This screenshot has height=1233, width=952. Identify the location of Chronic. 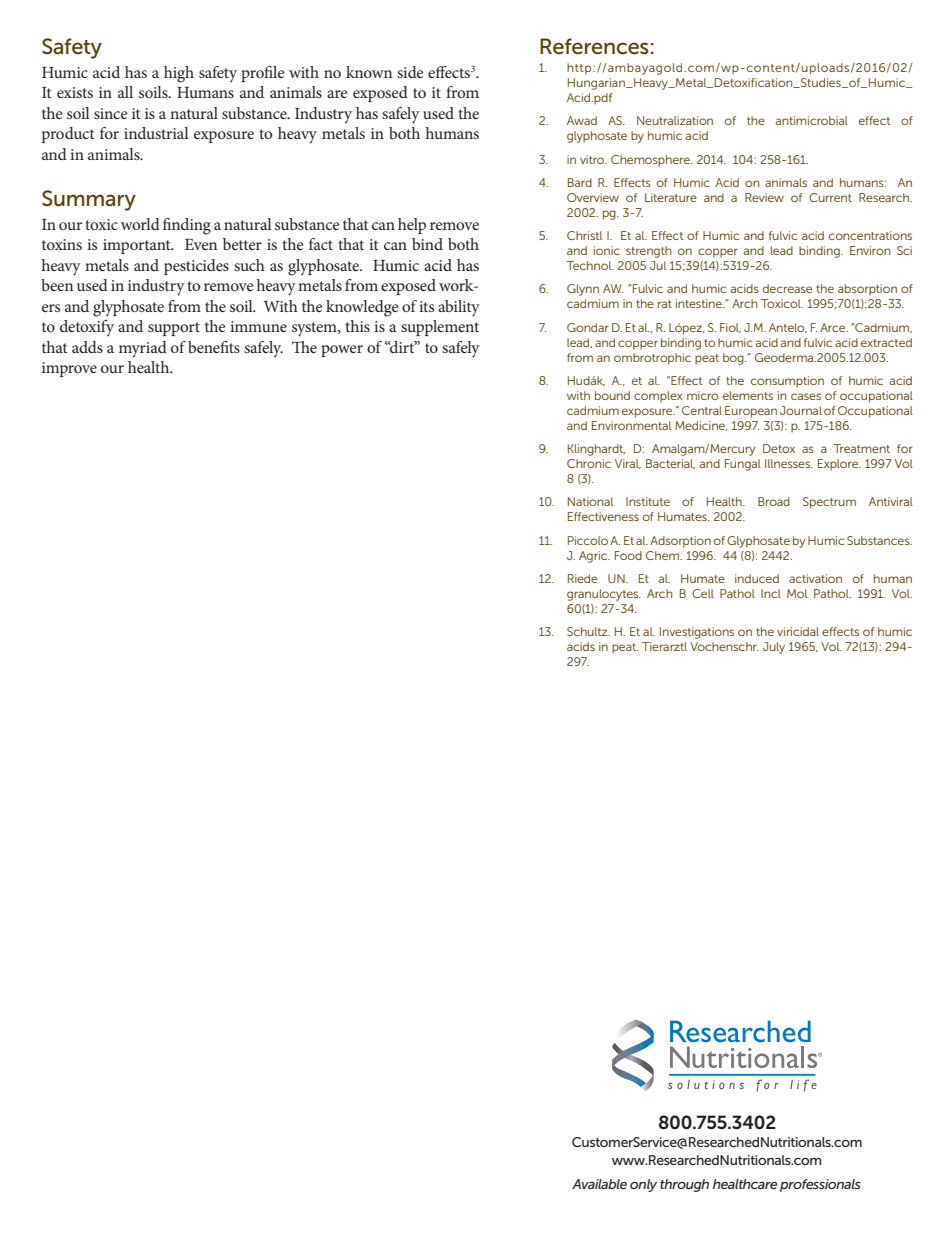
(589, 463).
